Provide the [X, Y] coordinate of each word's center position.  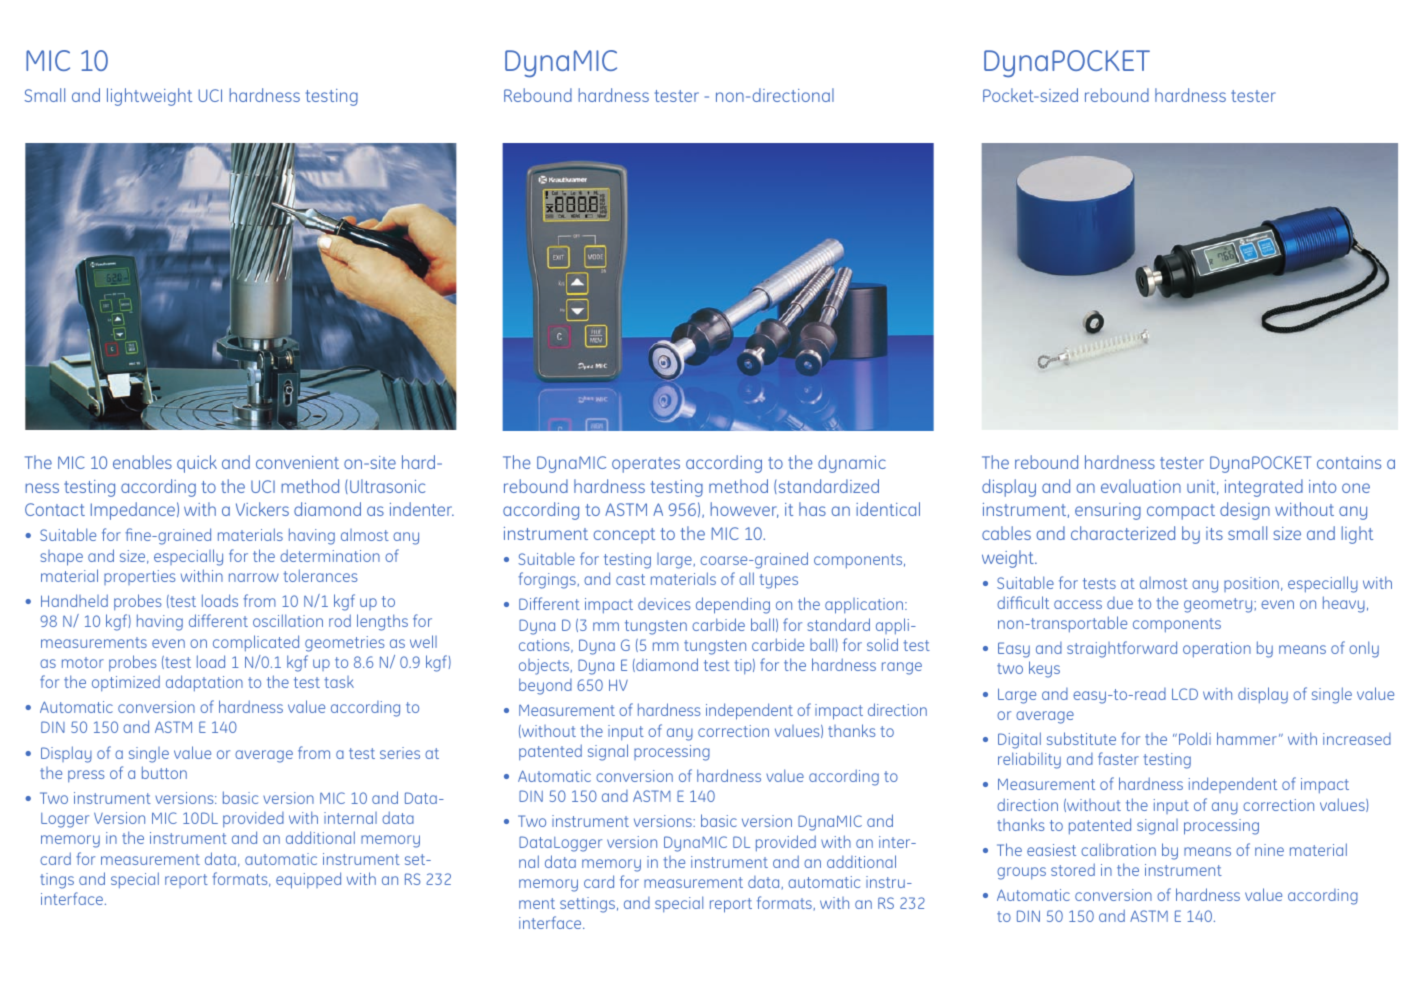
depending [733, 605]
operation [1217, 650]
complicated [256, 643]
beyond [545, 686]
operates [646, 465]
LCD [1185, 694]
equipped [308, 880]
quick [197, 464]
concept [624, 536]
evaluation [1141, 486]
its [1214, 533]
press [86, 776]
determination [330, 555]
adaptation [204, 683]
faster [1118, 758]
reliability [1029, 760]
